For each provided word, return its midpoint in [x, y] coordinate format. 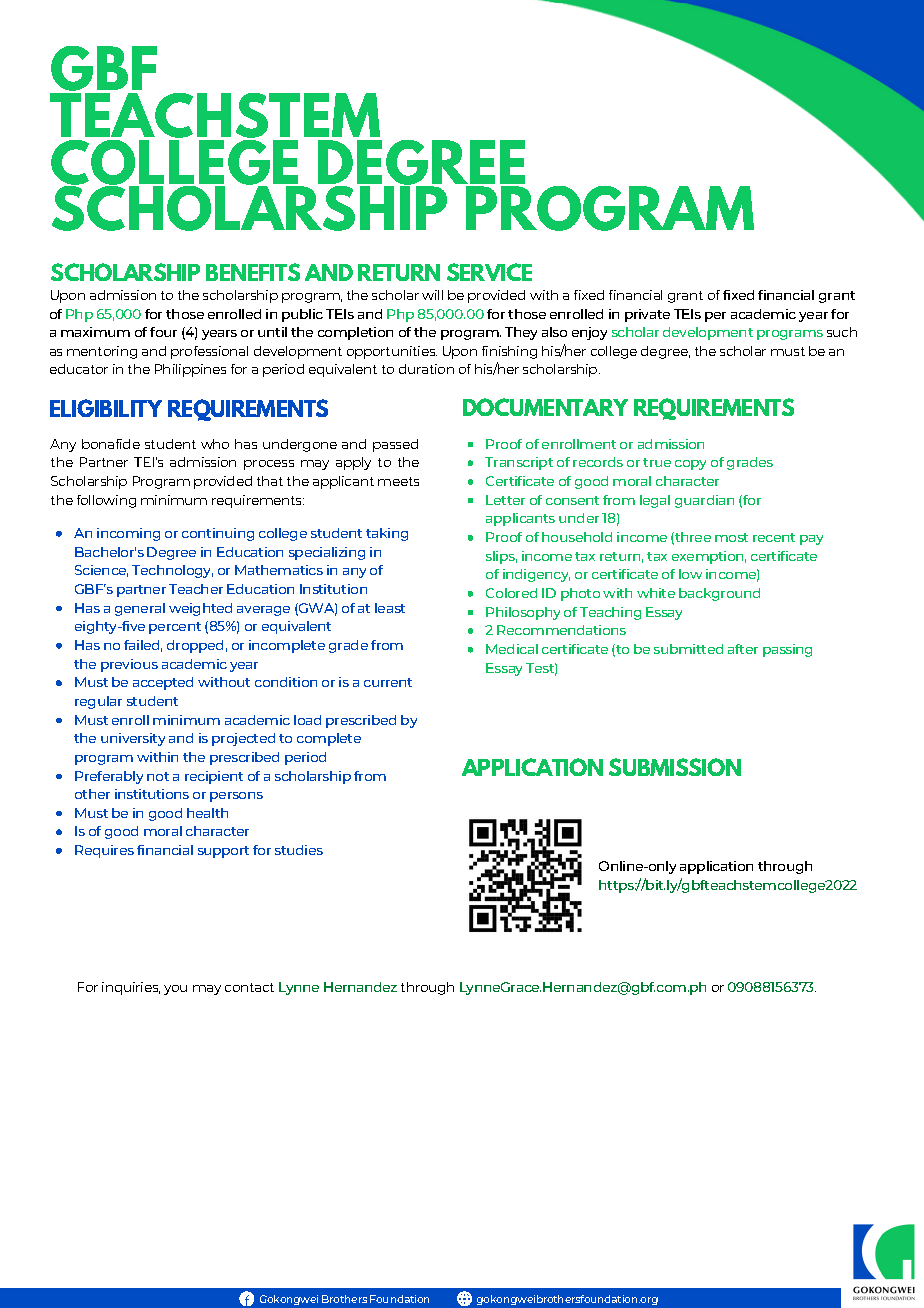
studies [299, 850]
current [388, 682]
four [163, 332]
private [647, 315]
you [175, 990]
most [731, 537]
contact [249, 987]
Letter [505, 500]
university [133, 739]
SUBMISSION [675, 767]
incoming [128, 534]
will [432, 295]
